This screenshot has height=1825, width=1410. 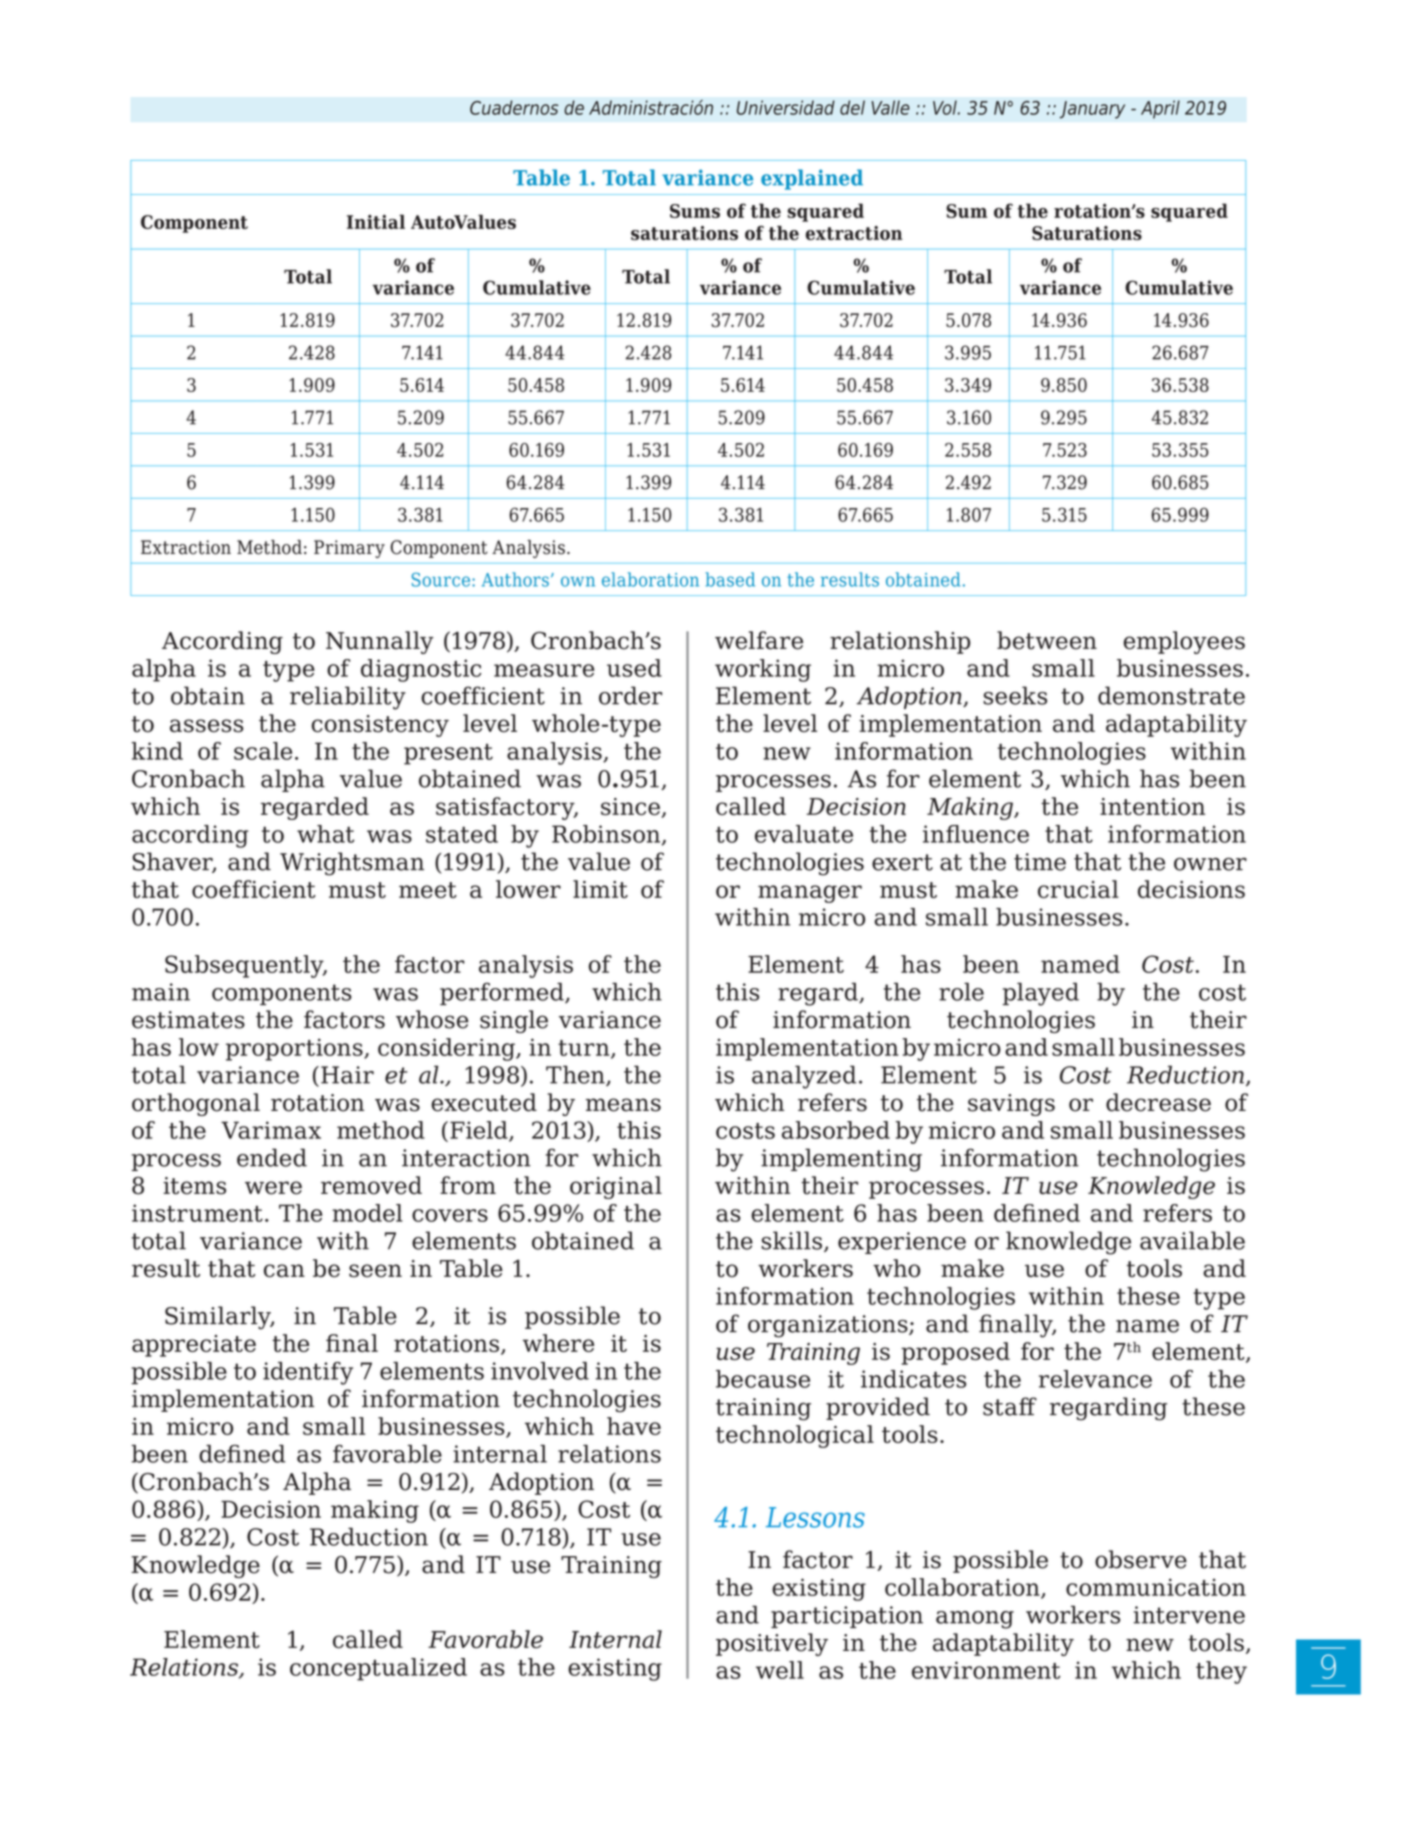 I want to click on January, so click(x=1092, y=110).
